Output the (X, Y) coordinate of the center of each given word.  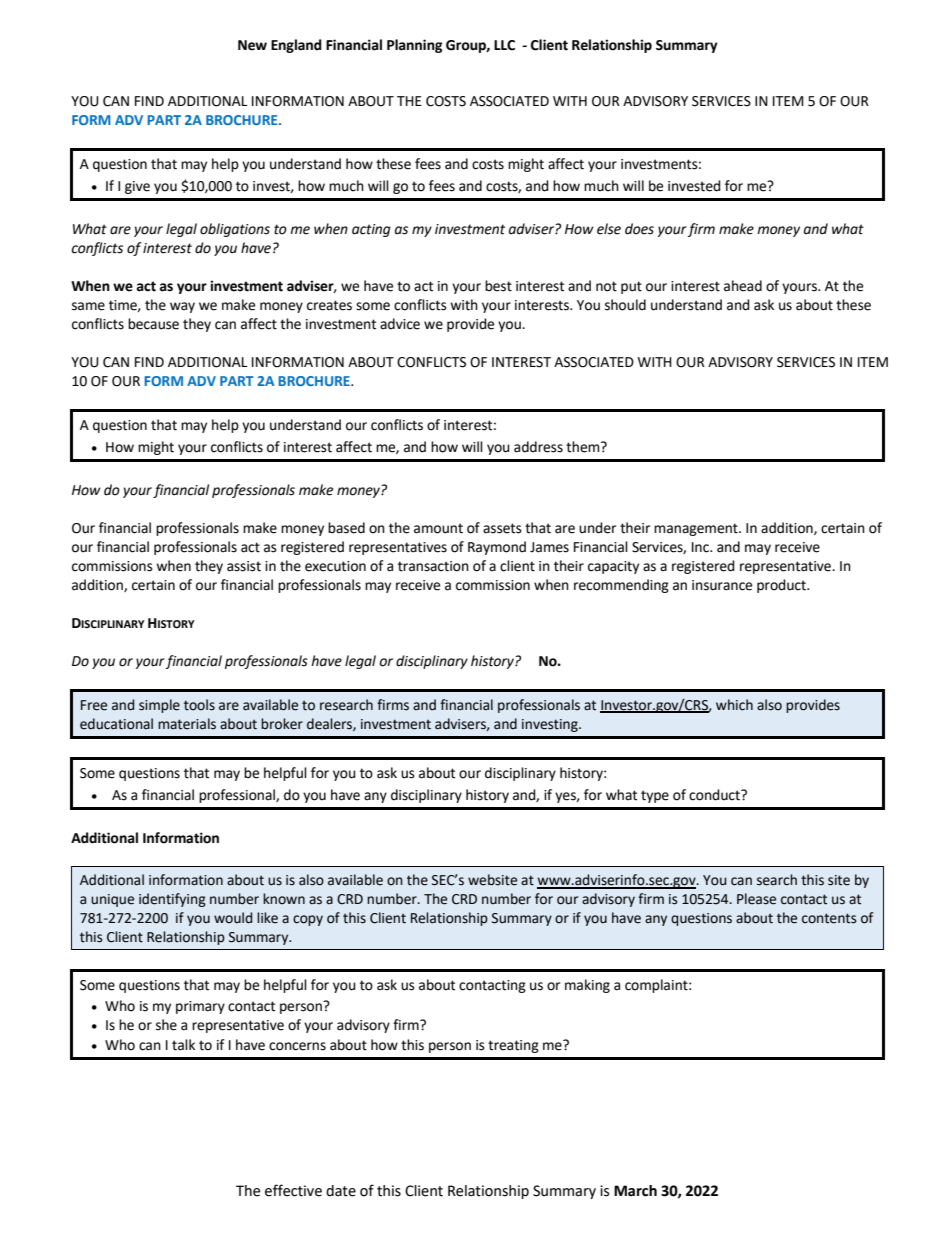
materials (187, 724)
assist (244, 566)
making (587, 986)
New (252, 45)
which (734, 705)
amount (438, 528)
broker (282, 724)
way (182, 307)
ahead (743, 286)
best (498, 286)
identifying (172, 900)
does (639, 229)
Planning (415, 46)
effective (293, 1190)
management (697, 529)
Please (756, 899)
